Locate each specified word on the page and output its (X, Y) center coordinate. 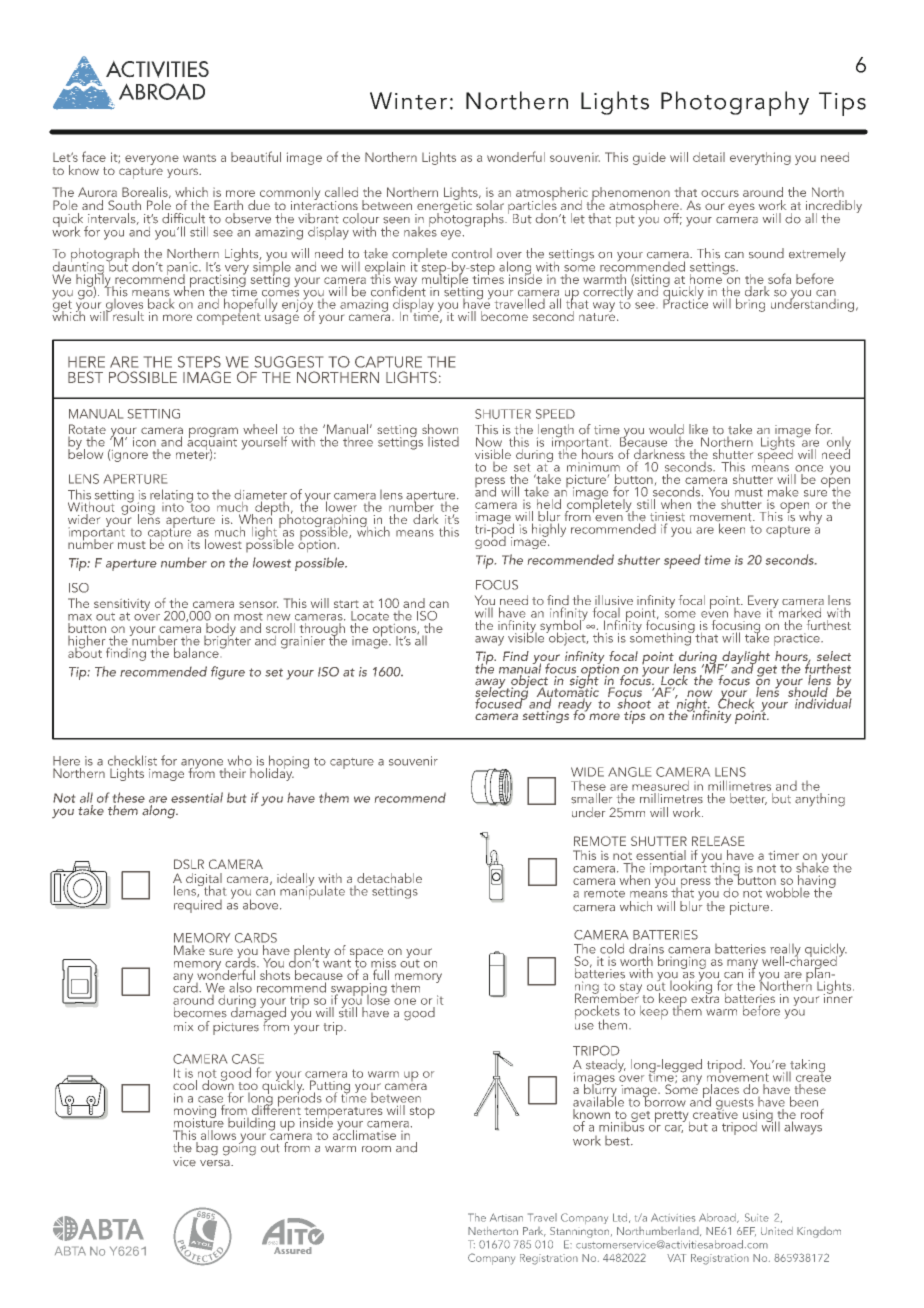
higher (88, 643)
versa (216, 1163)
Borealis (146, 192)
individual (823, 702)
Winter (408, 101)
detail (709, 157)
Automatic (568, 692)
